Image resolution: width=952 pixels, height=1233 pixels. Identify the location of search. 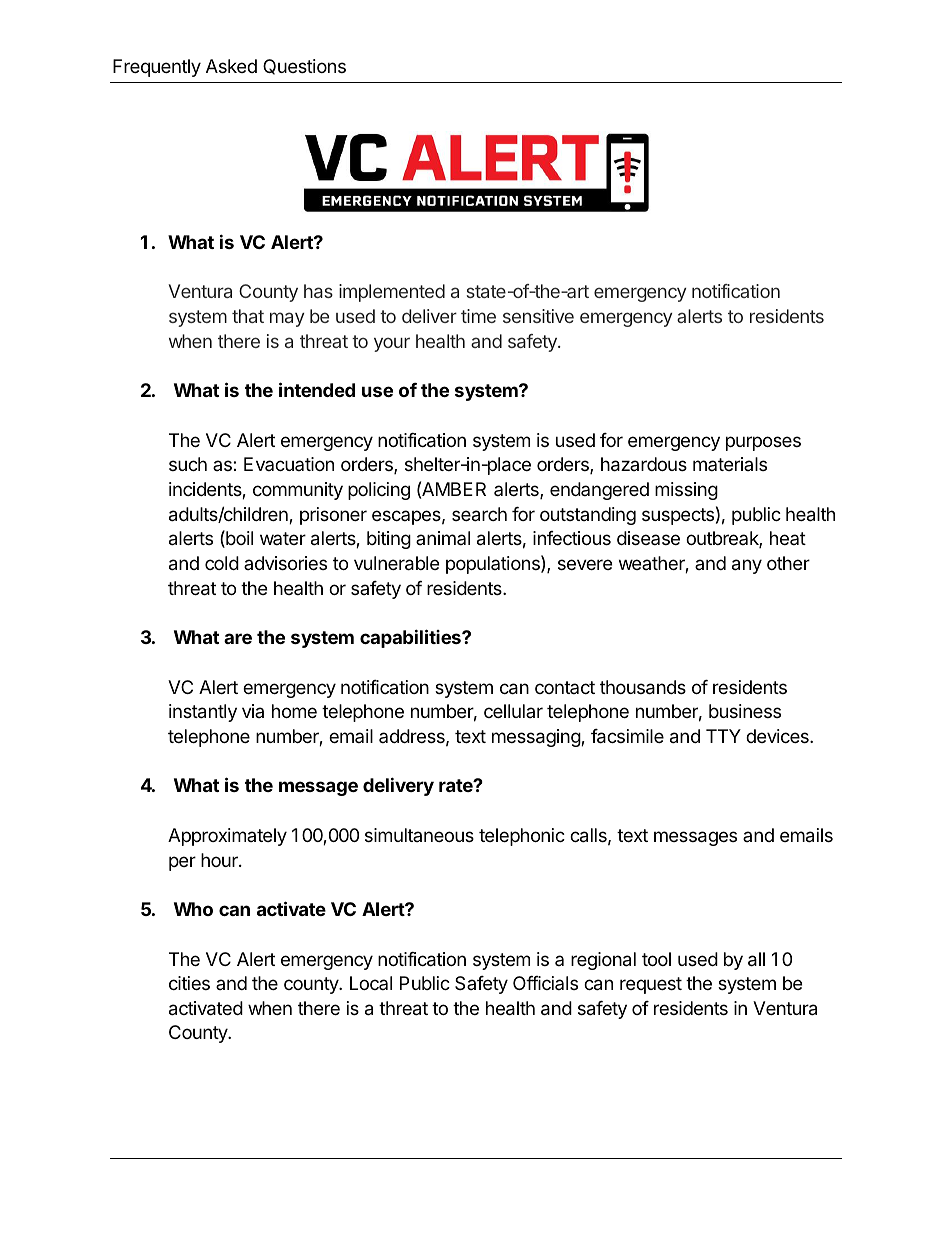
(479, 514).
